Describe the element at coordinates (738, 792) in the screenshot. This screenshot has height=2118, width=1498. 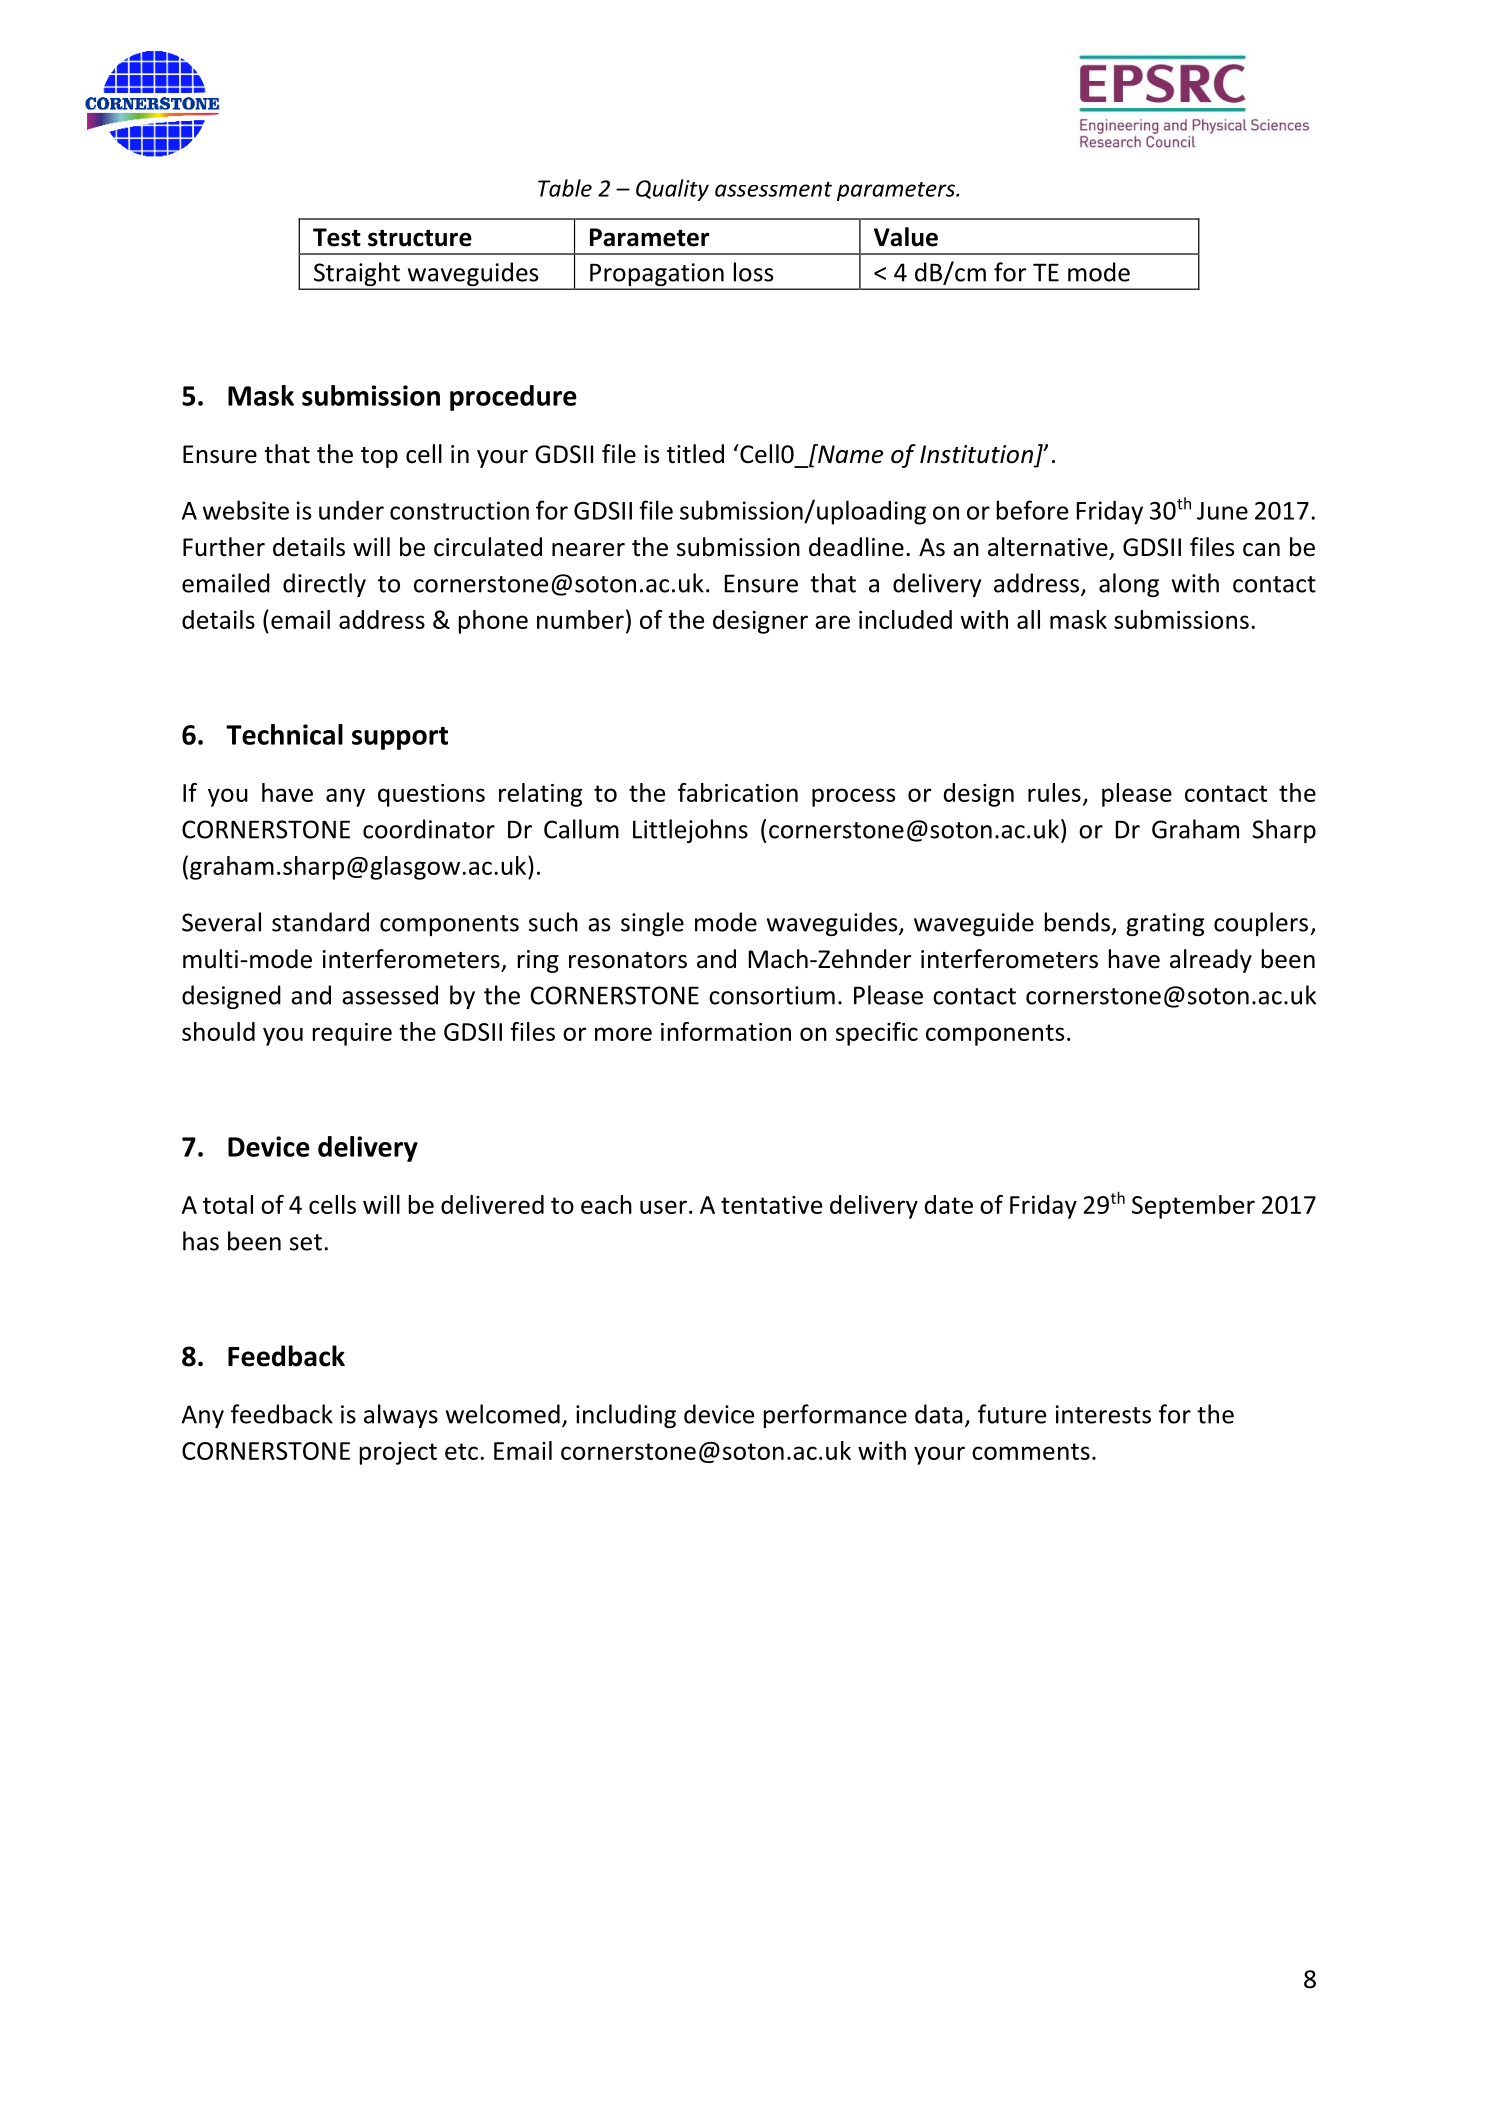
I see `fabrication` at that location.
